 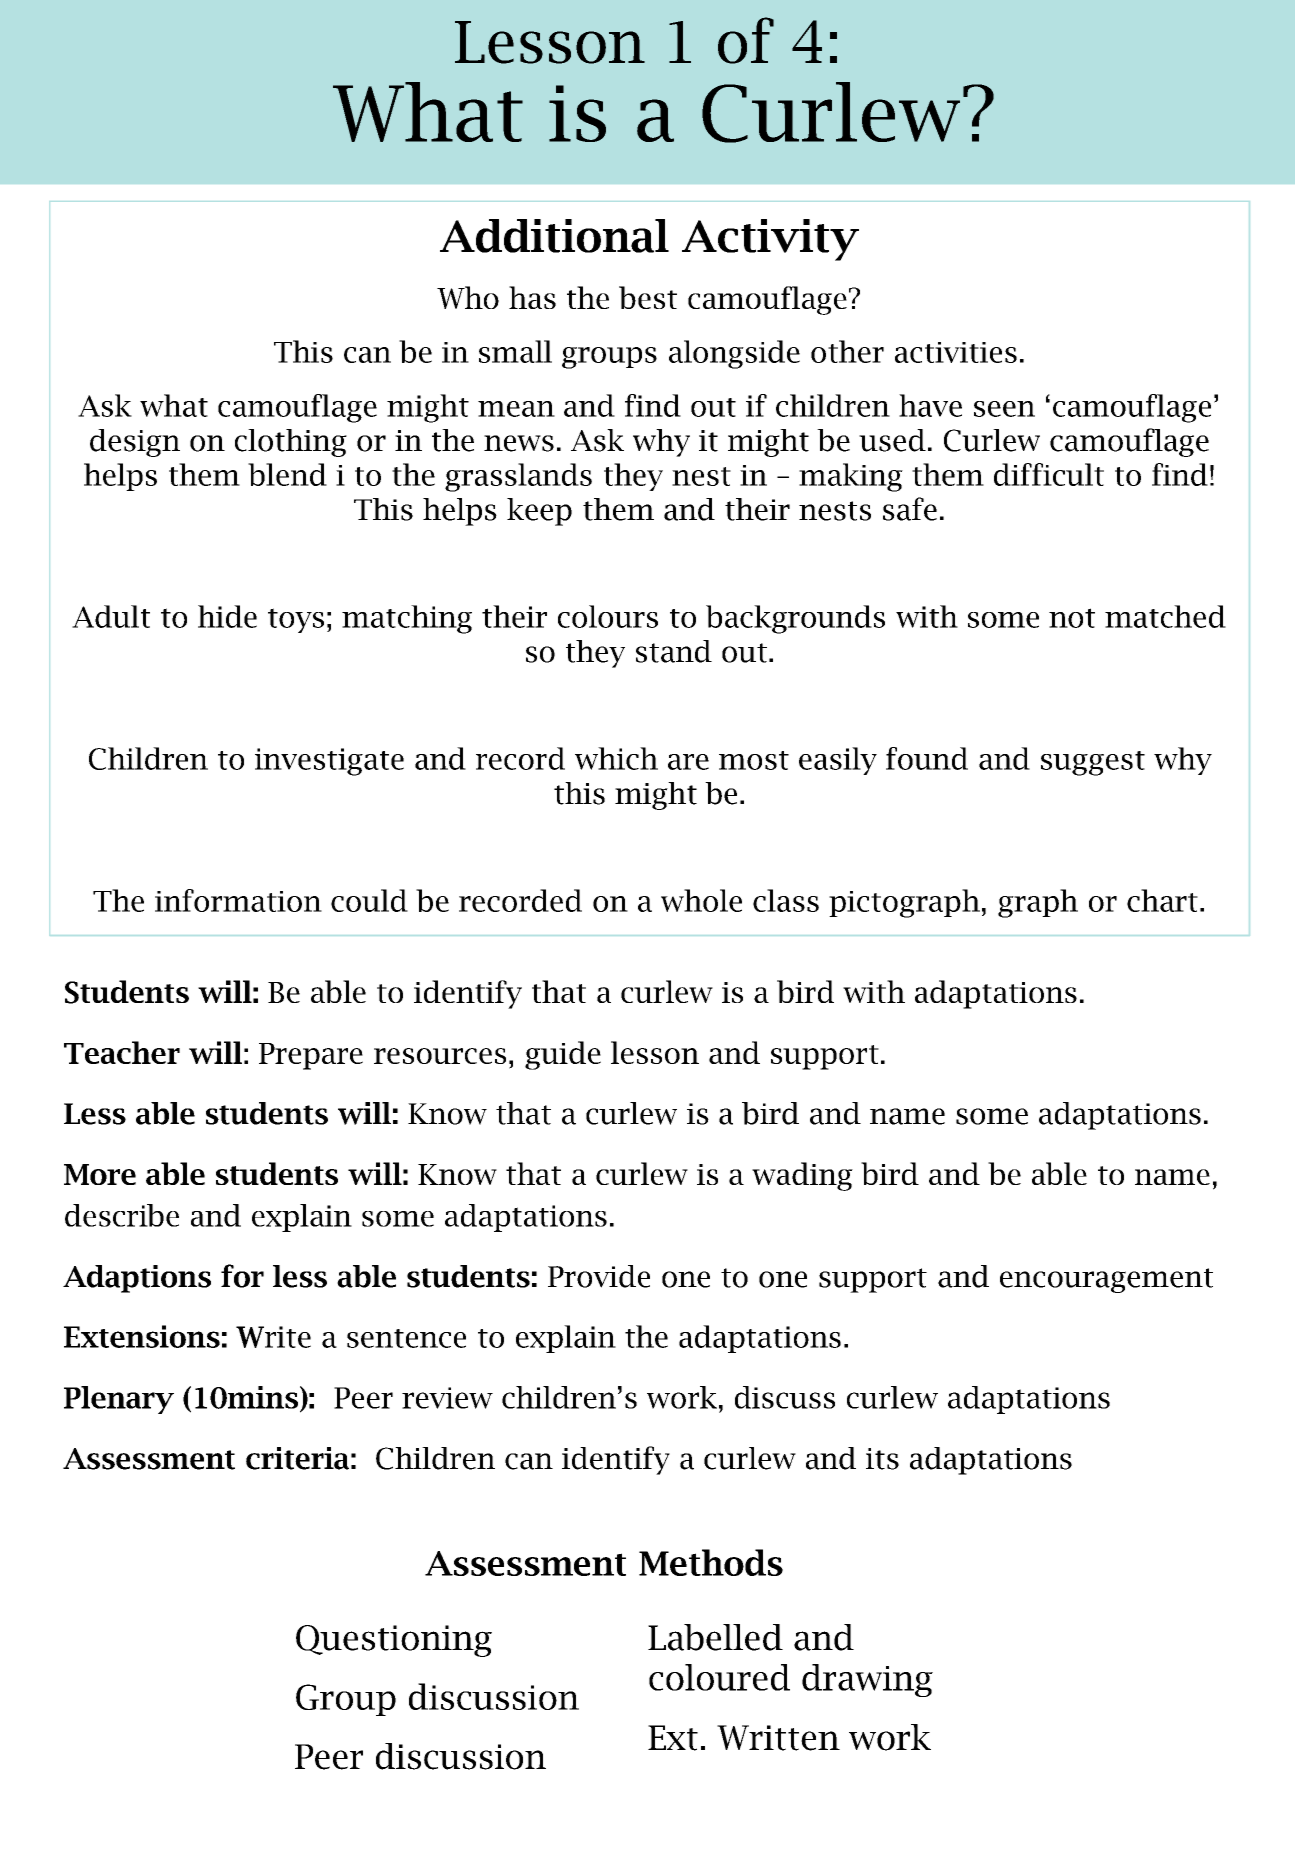 What do you see at coordinates (956, 352) in the screenshot?
I see `activities` at bounding box center [956, 352].
